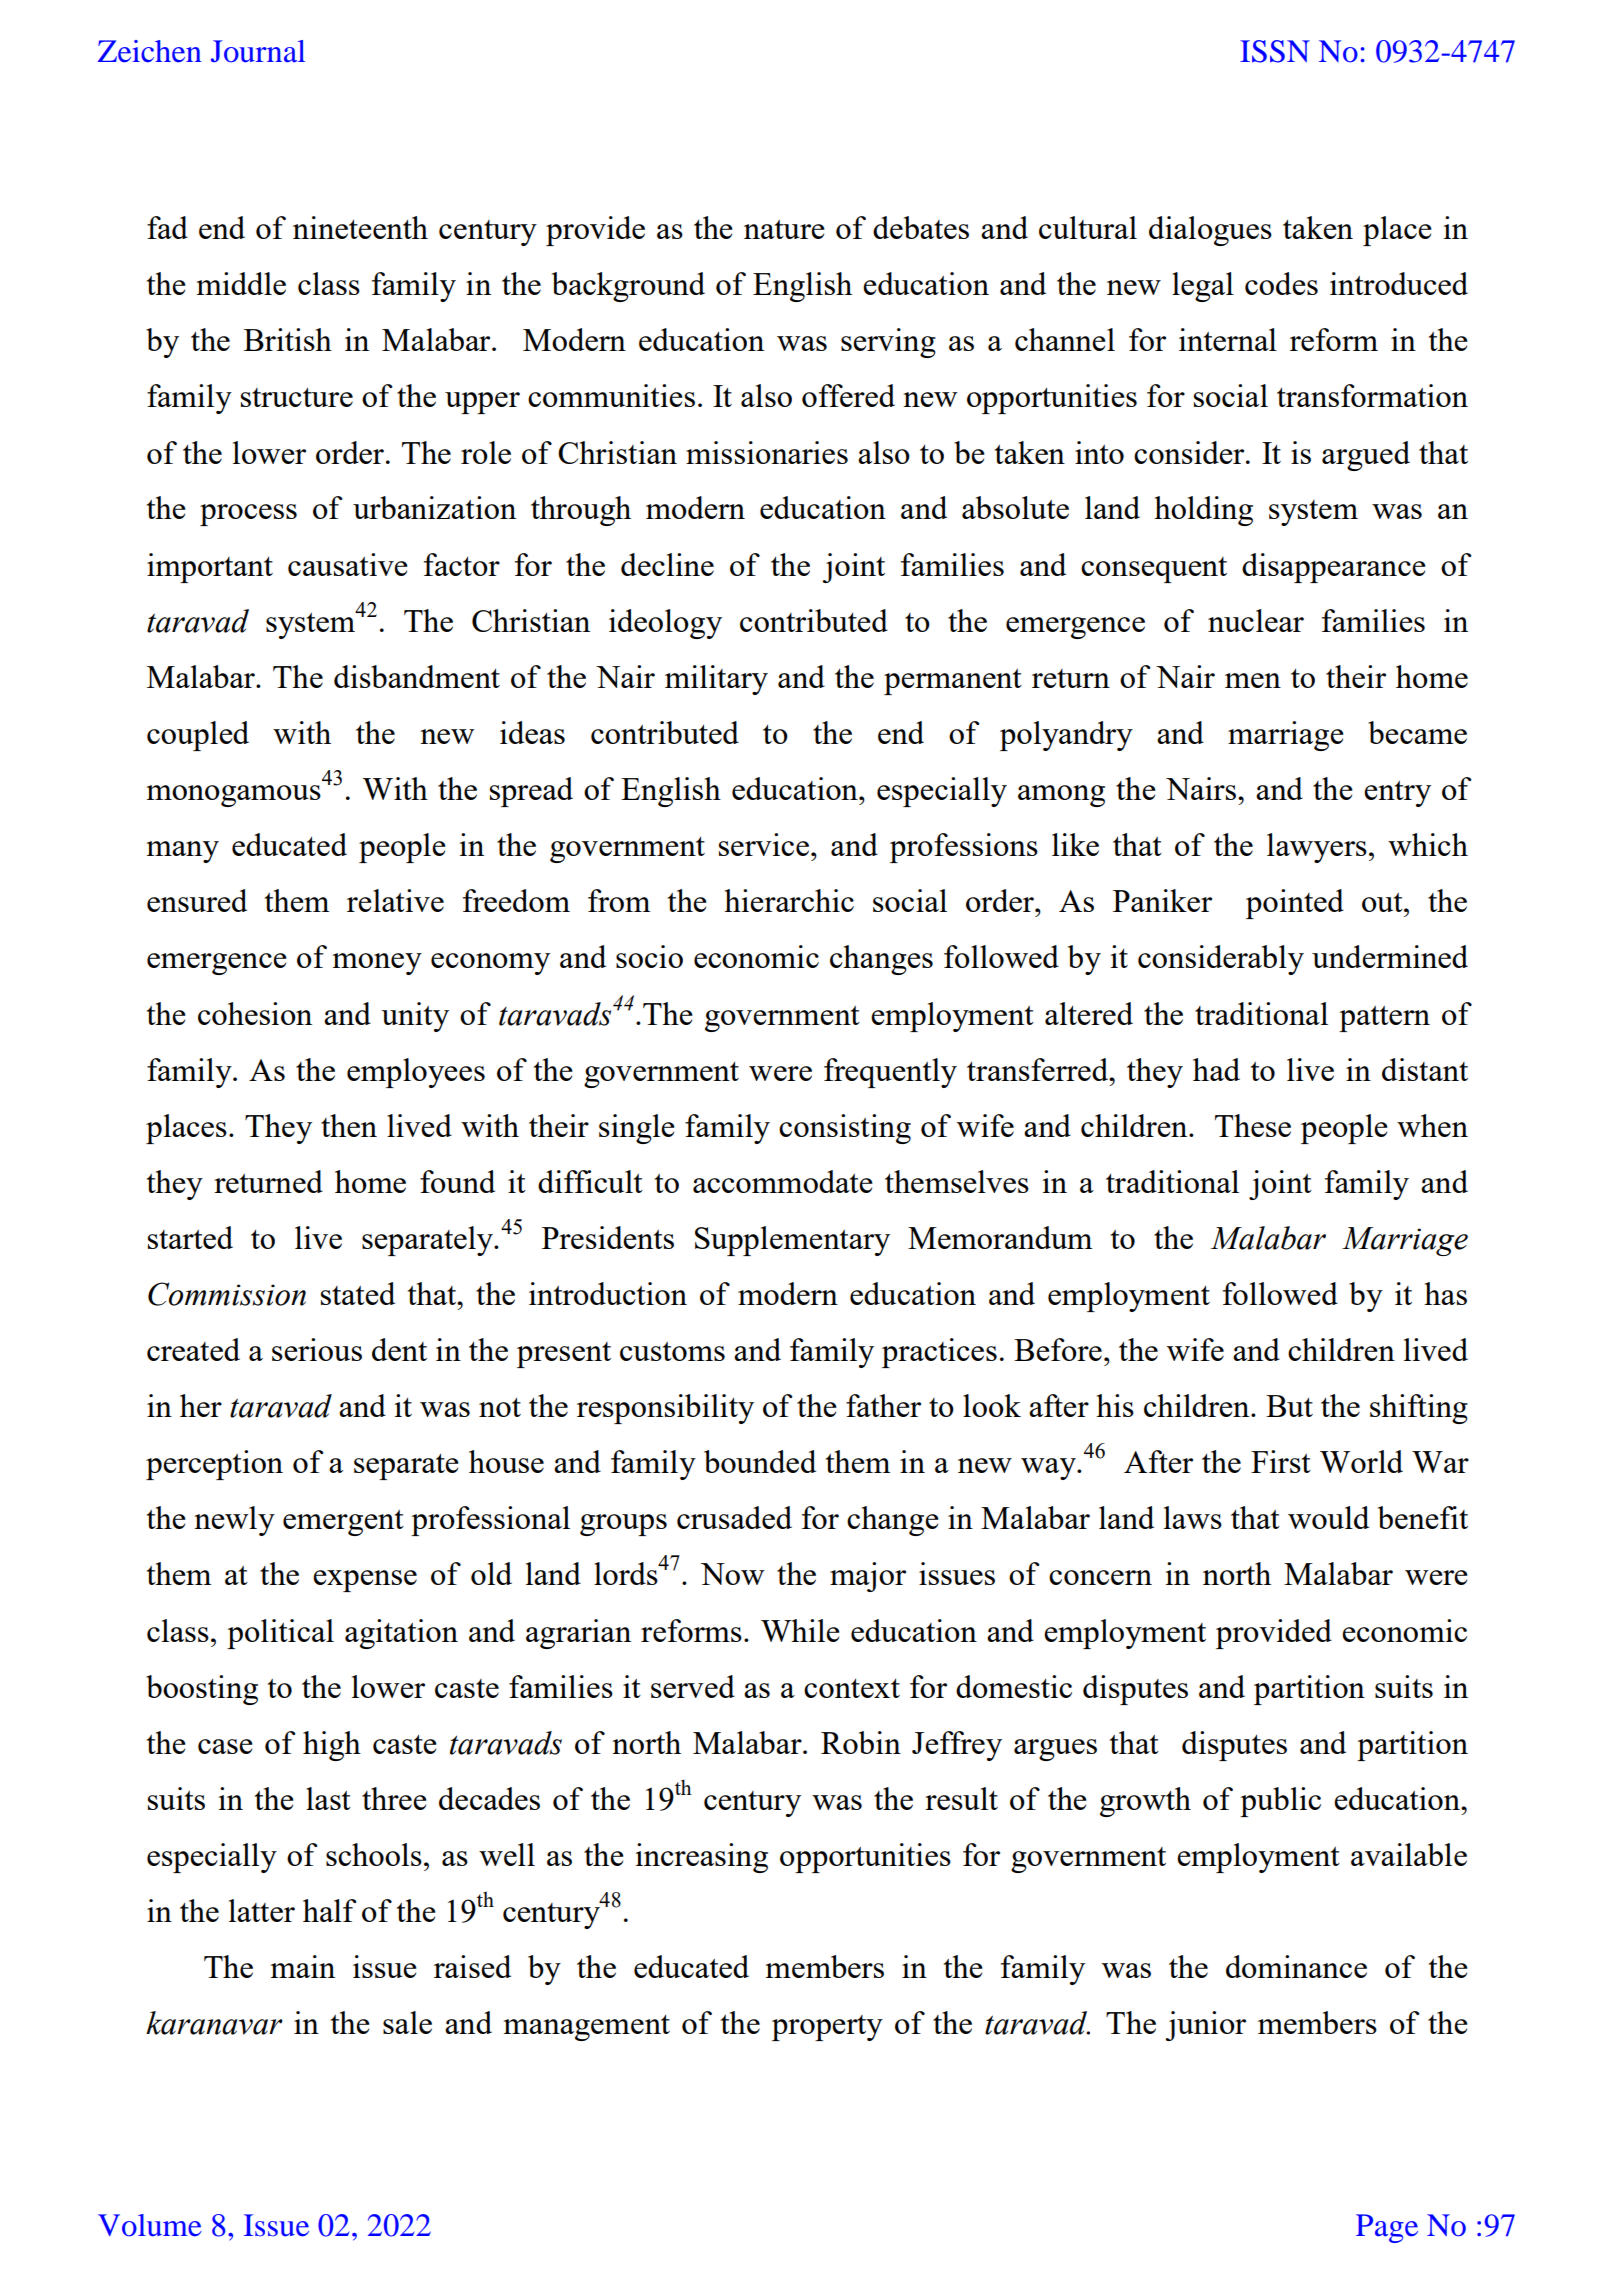 Image resolution: width=1614 pixels, height=2282 pixels. I want to click on nature, so click(784, 229).
